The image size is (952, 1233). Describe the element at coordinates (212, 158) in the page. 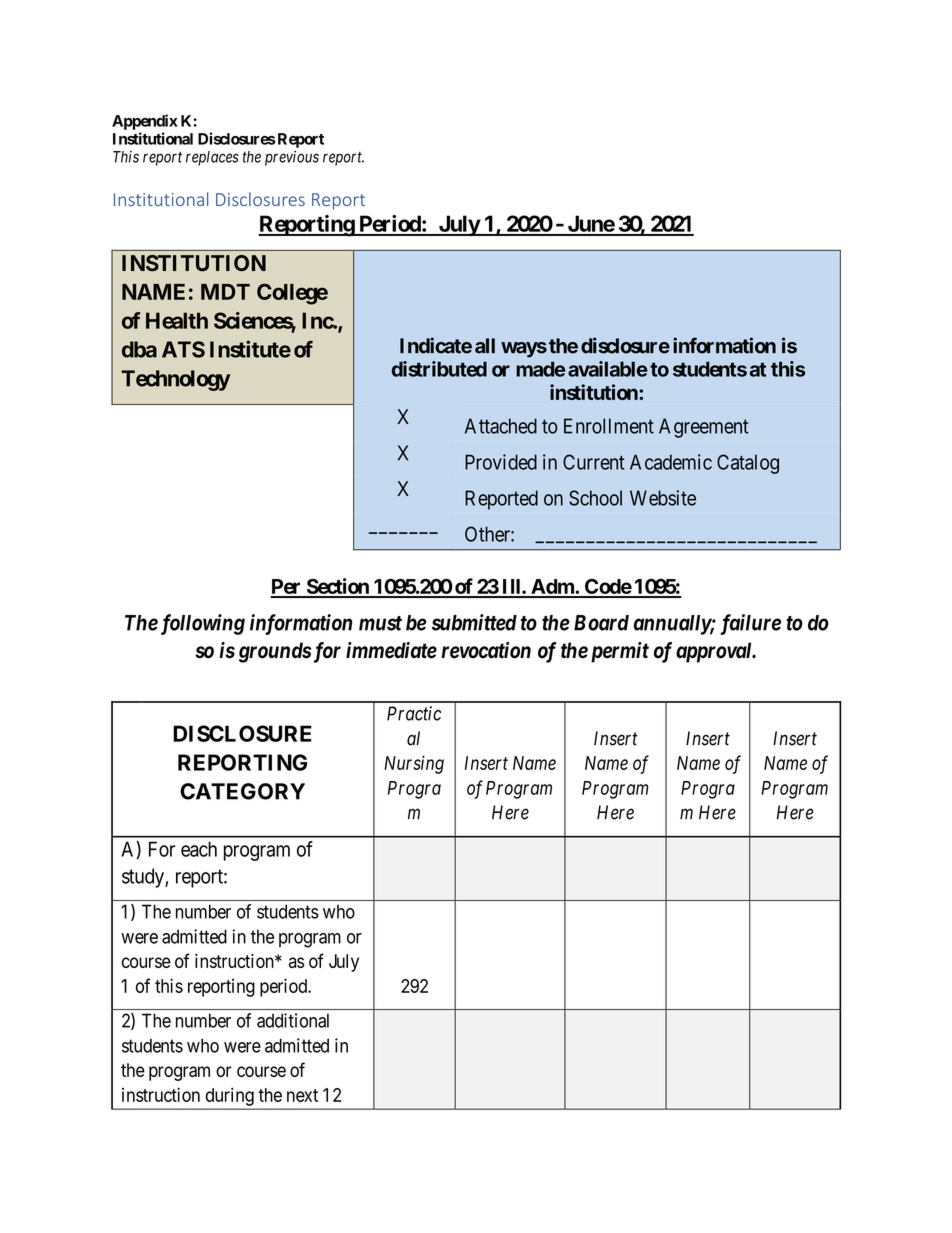

I see `replaces` at that location.
